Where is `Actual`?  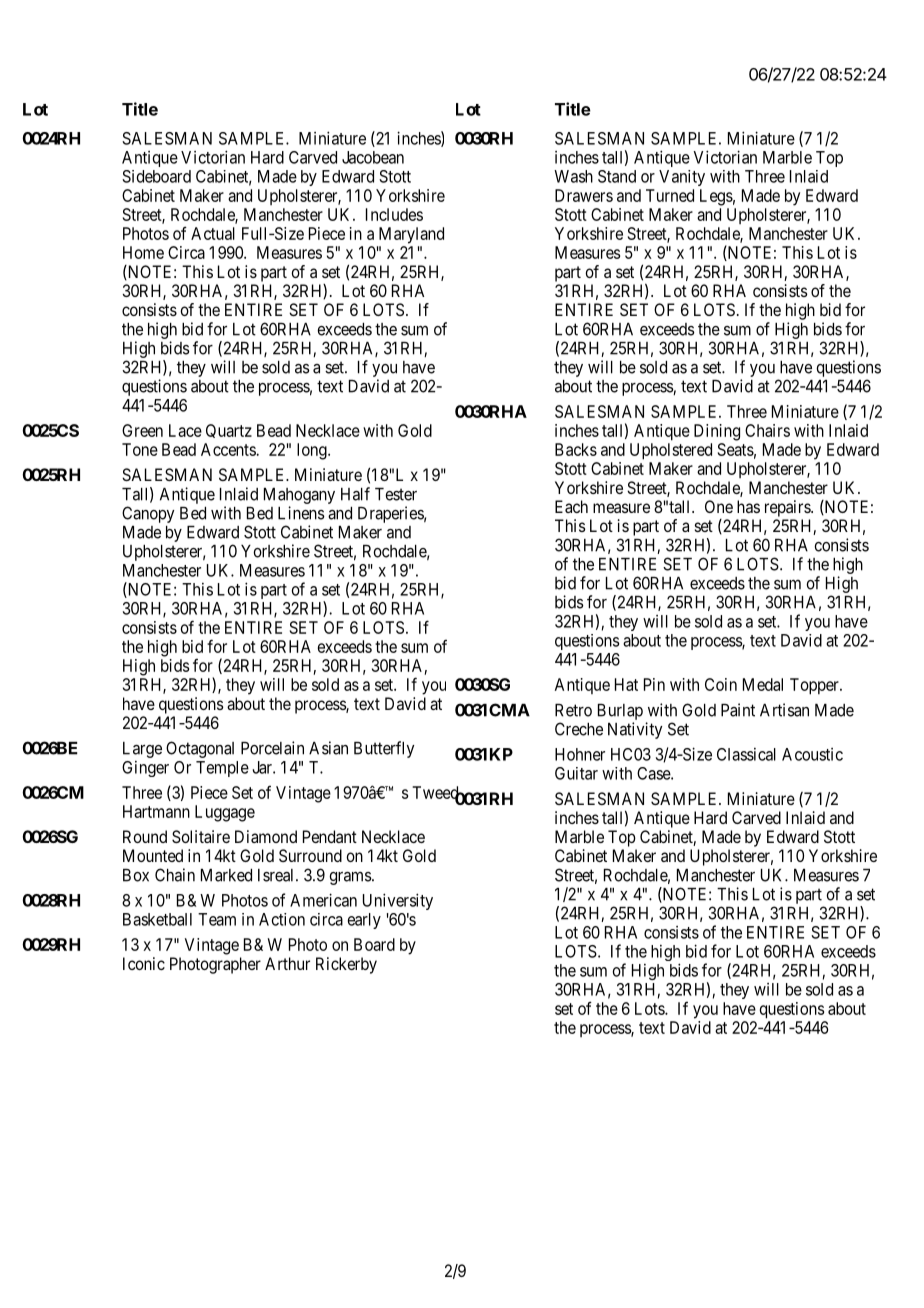 Actual is located at coordinates (213, 233).
